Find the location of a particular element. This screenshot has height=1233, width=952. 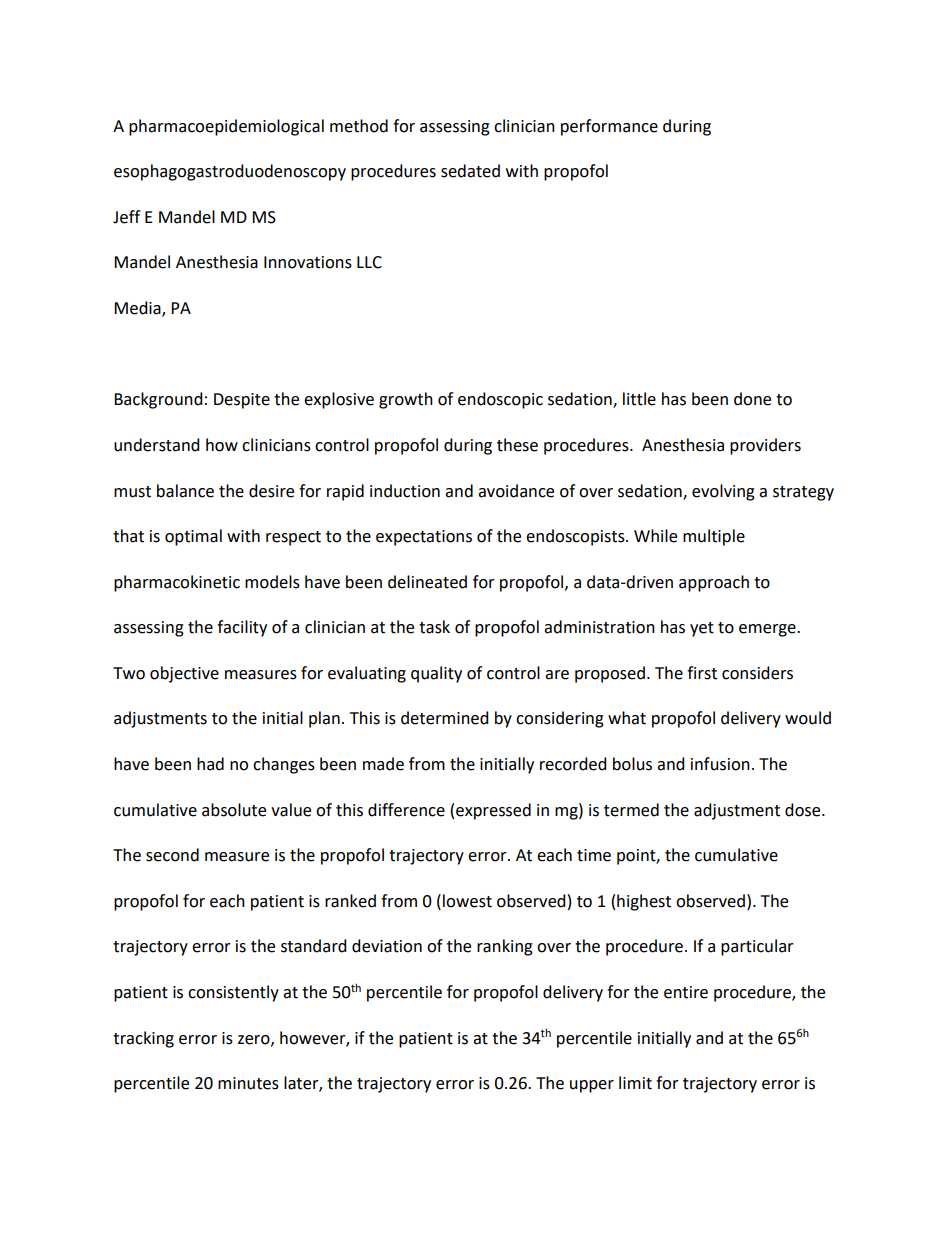

dose is located at coordinates (804, 810).
